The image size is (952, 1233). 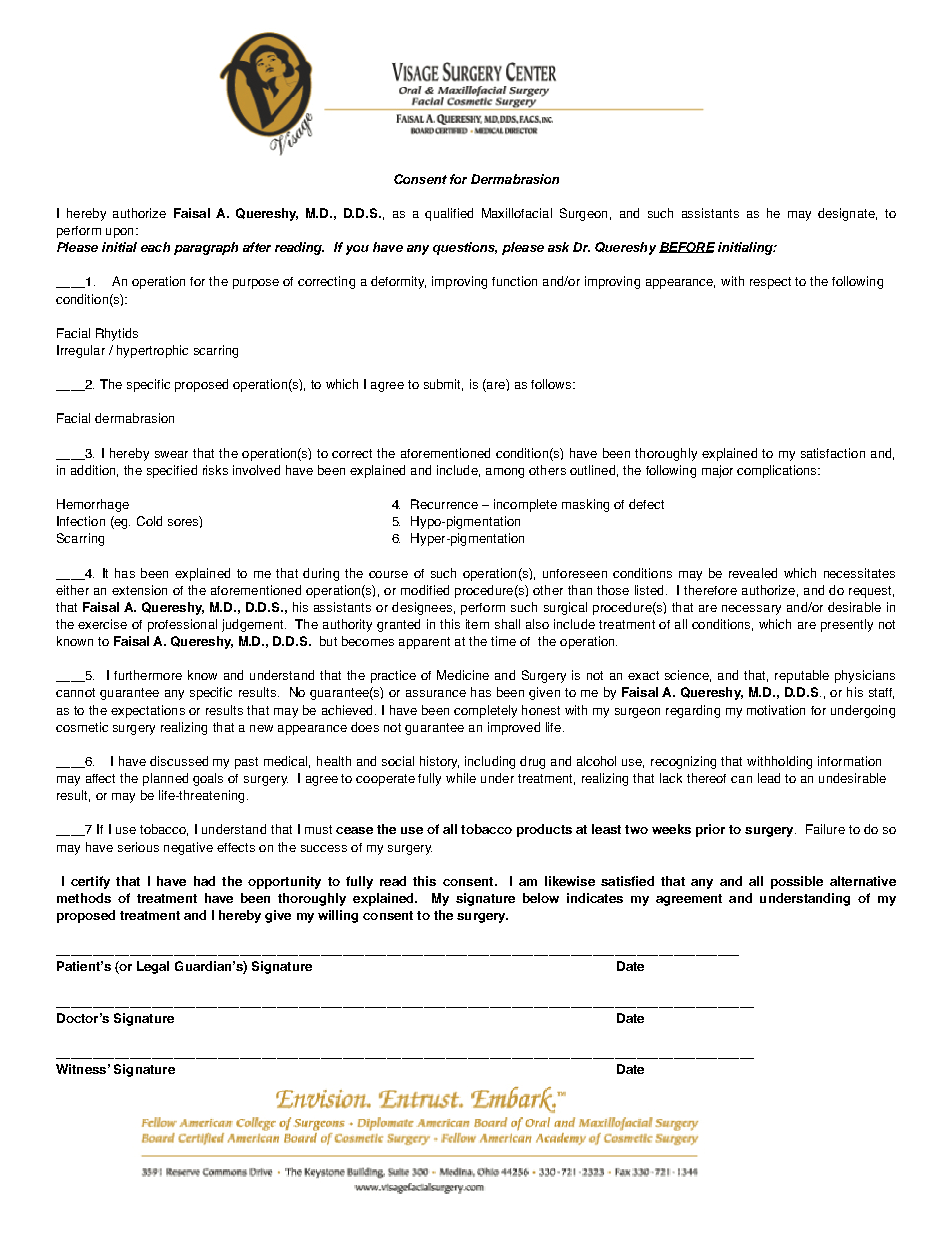 What do you see at coordinates (443, 385) in the page?
I see `submit` at bounding box center [443, 385].
